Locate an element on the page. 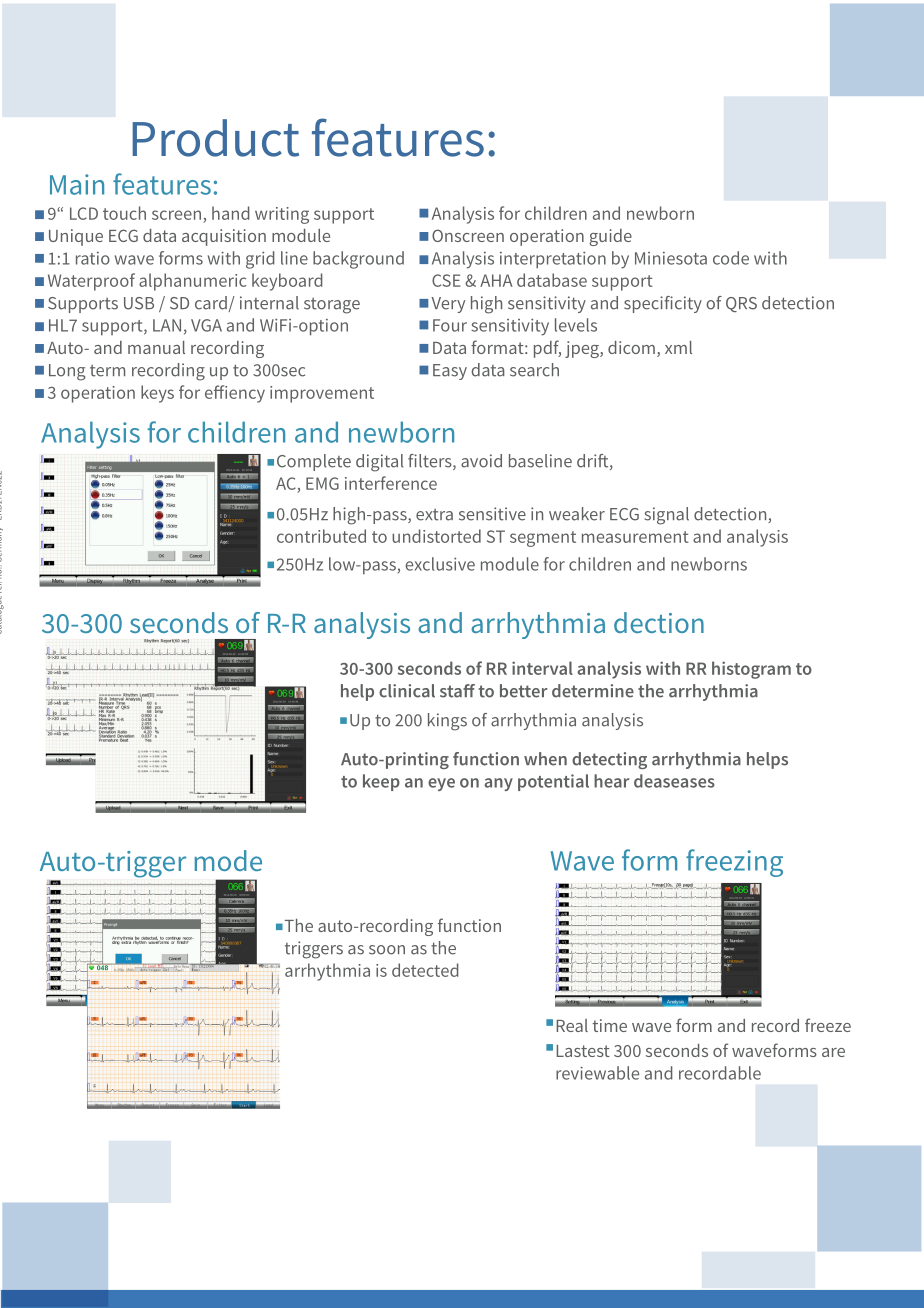 The image size is (924, 1308). background is located at coordinates (358, 260).
